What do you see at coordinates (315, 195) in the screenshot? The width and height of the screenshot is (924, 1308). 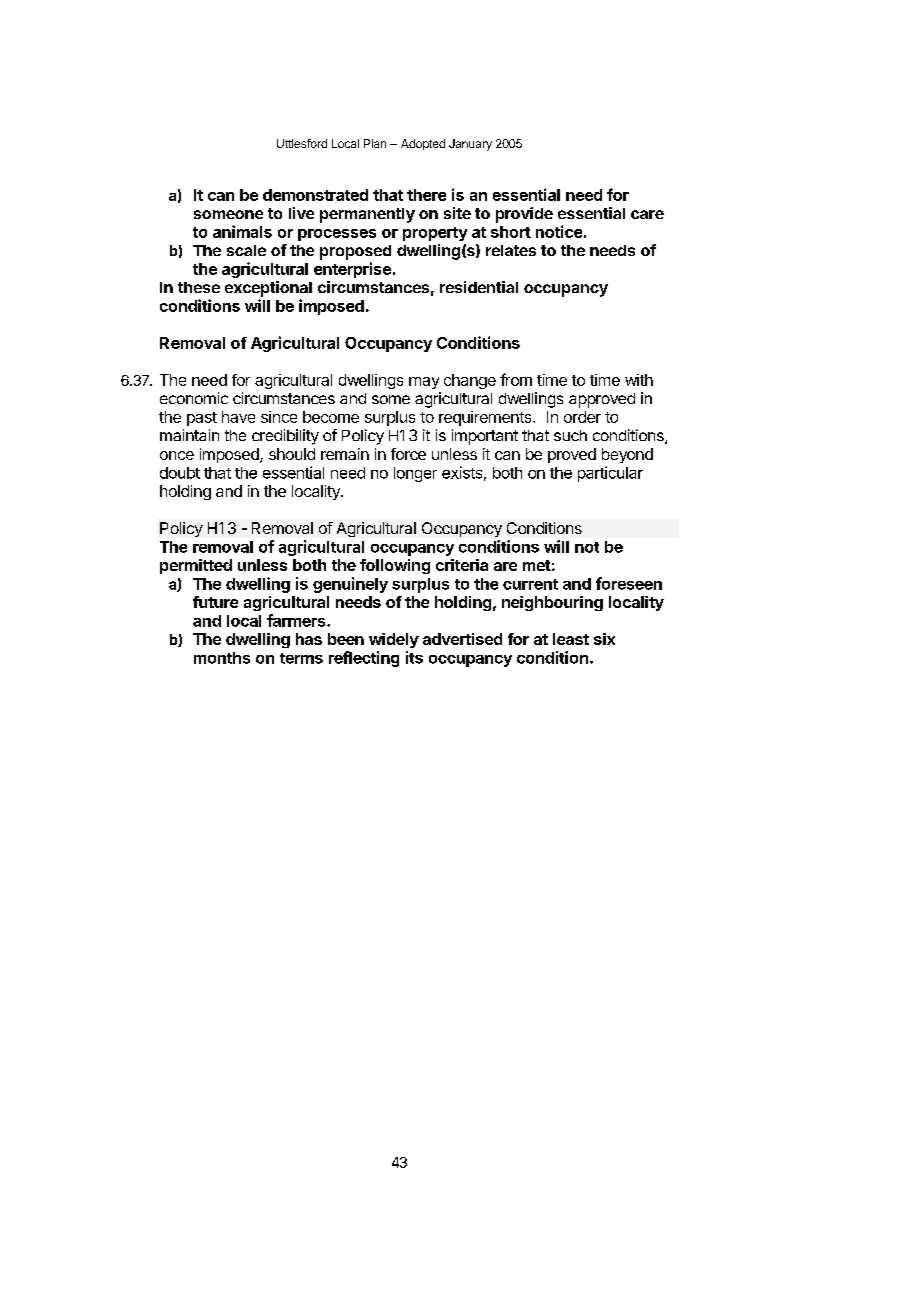 I see `demonstrated` at bounding box center [315, 195].
